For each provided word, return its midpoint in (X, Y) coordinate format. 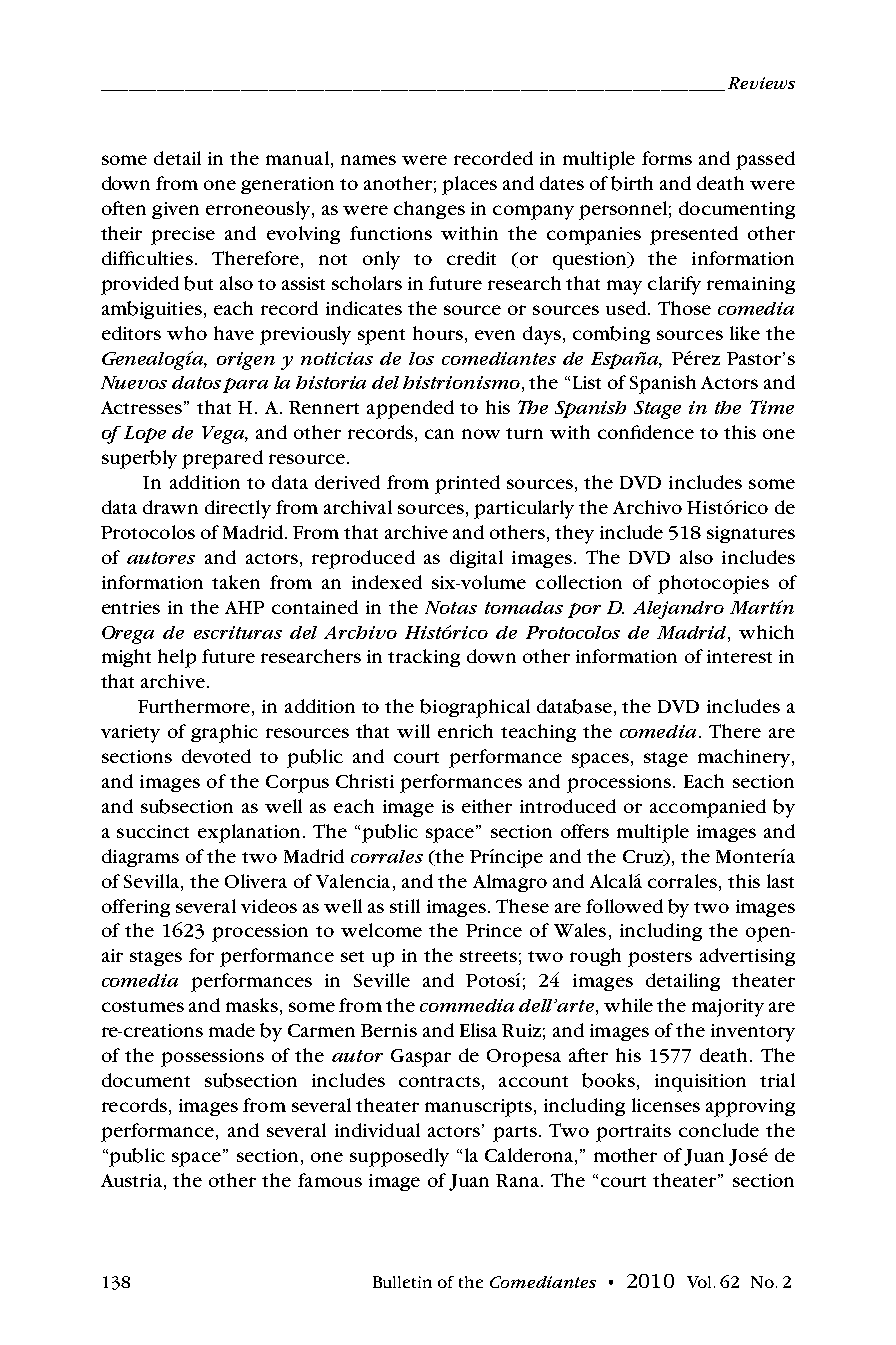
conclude (719, 1130)
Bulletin (402, 1282)
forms (667, 158)
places (469, 185)
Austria (133, 1180)
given (175, 210)
